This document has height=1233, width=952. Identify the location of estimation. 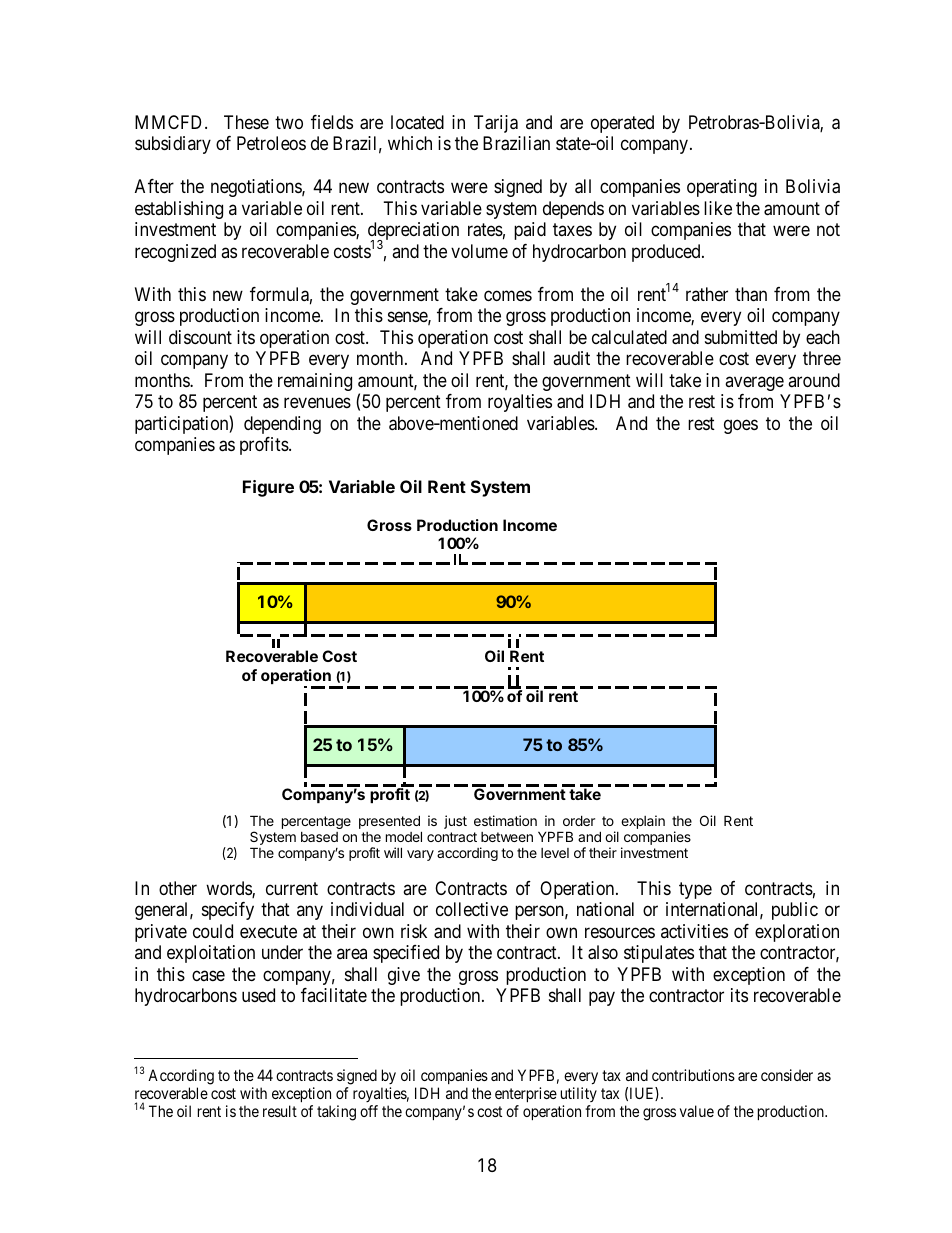
(505, 820).
